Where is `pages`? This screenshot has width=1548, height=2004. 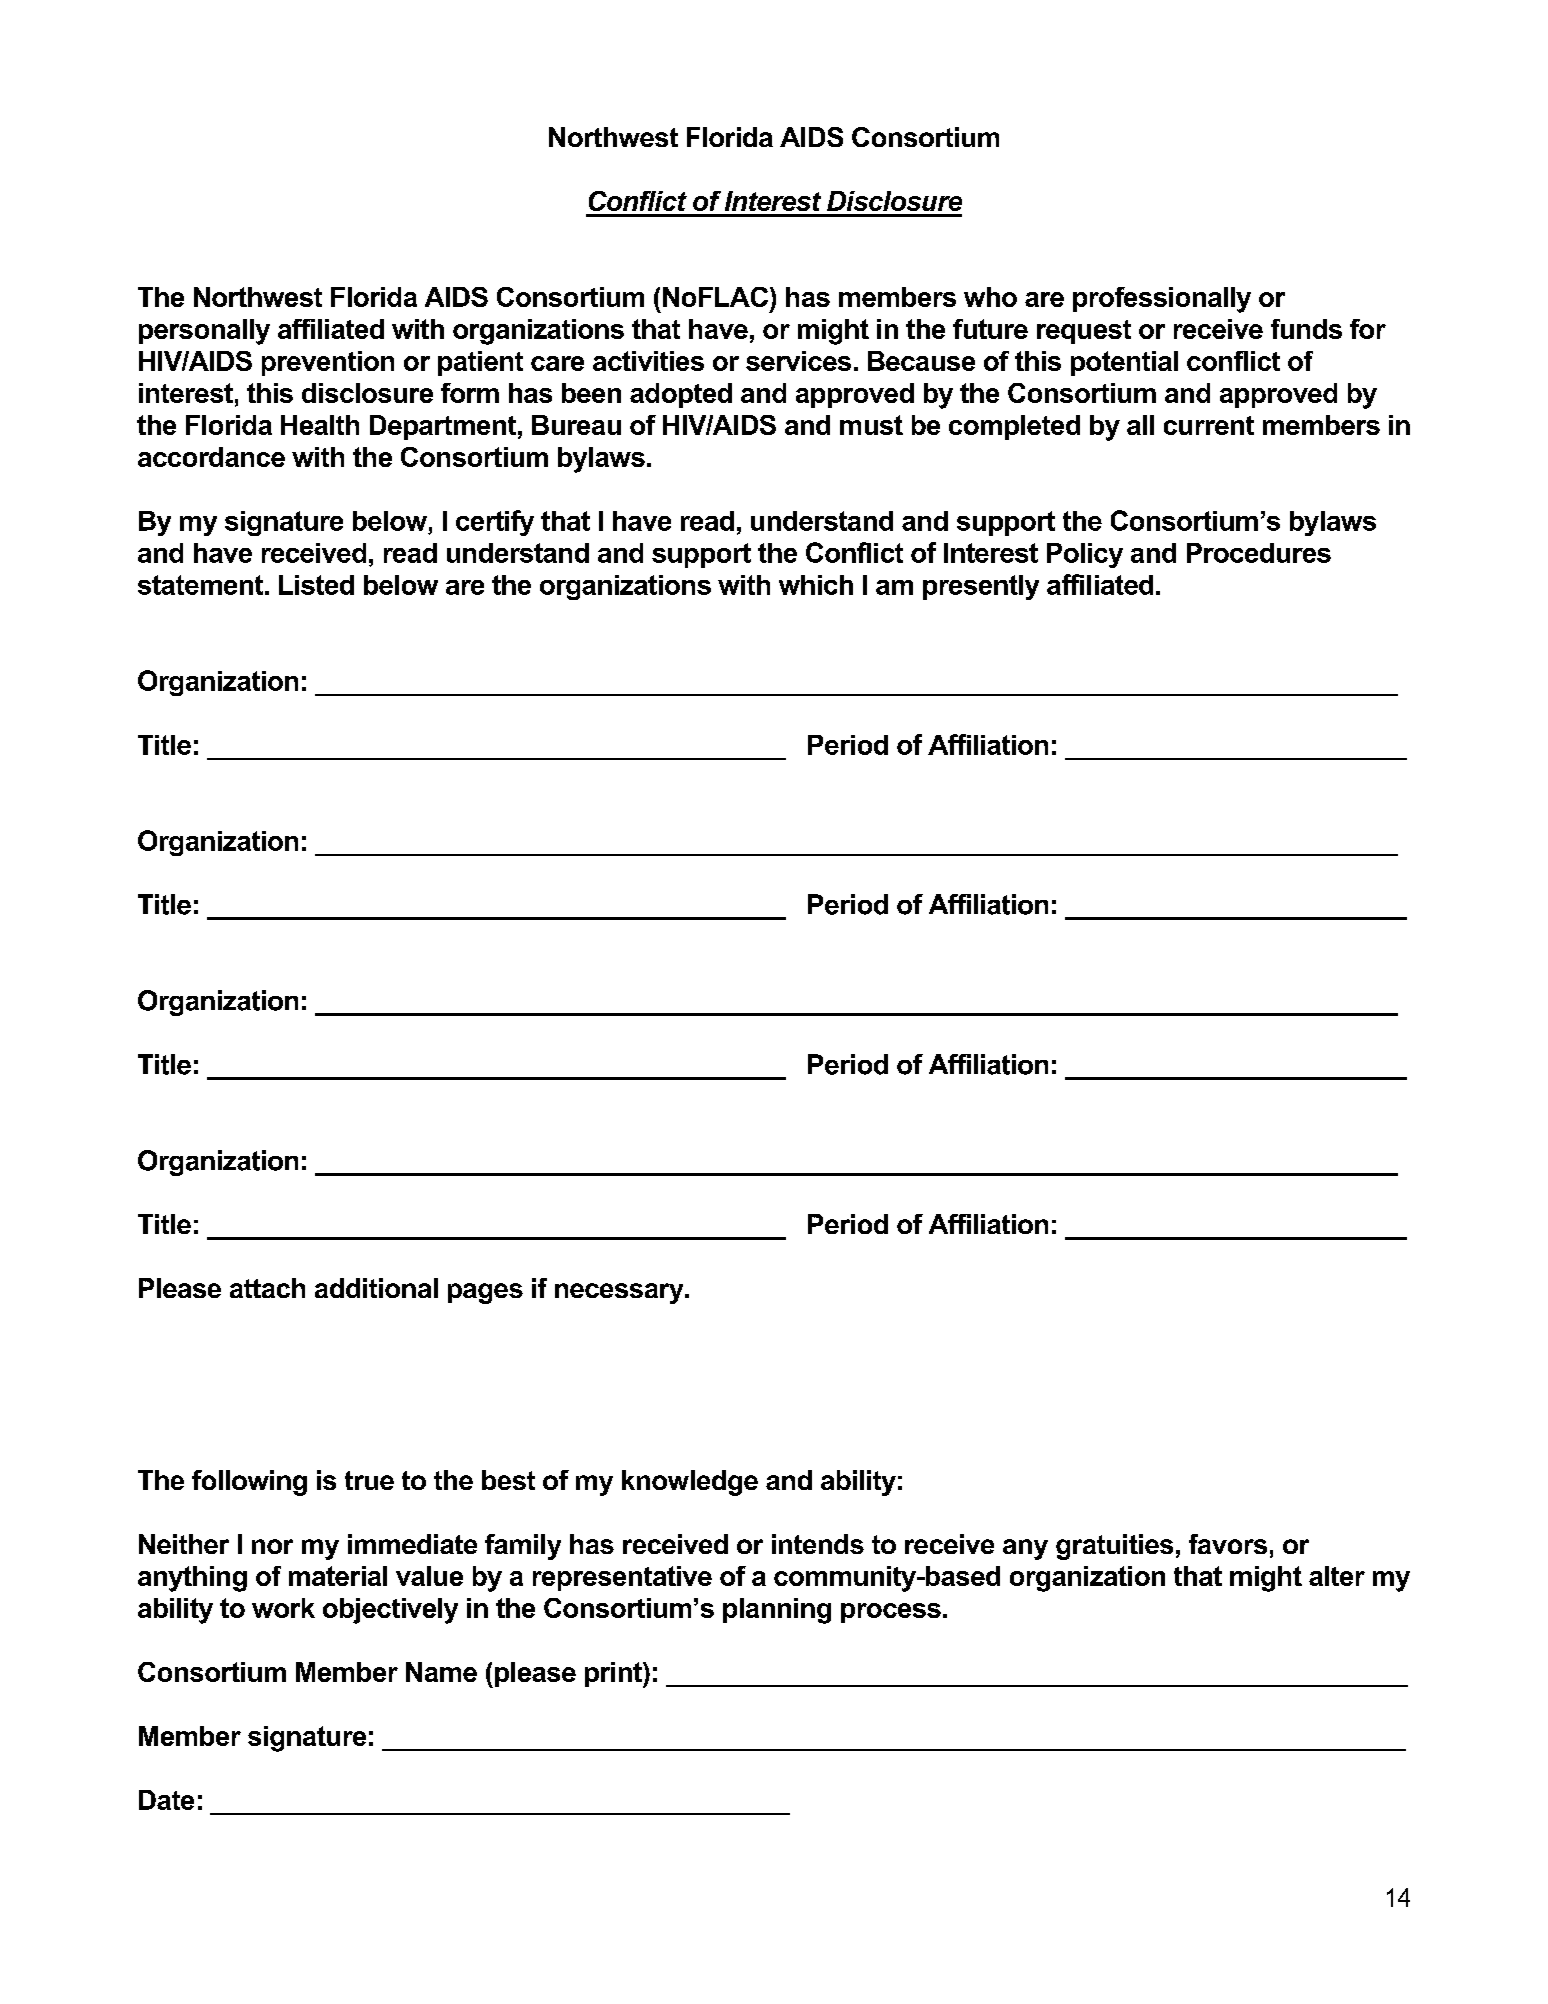 pages is located at coordinates (485, 1293).
